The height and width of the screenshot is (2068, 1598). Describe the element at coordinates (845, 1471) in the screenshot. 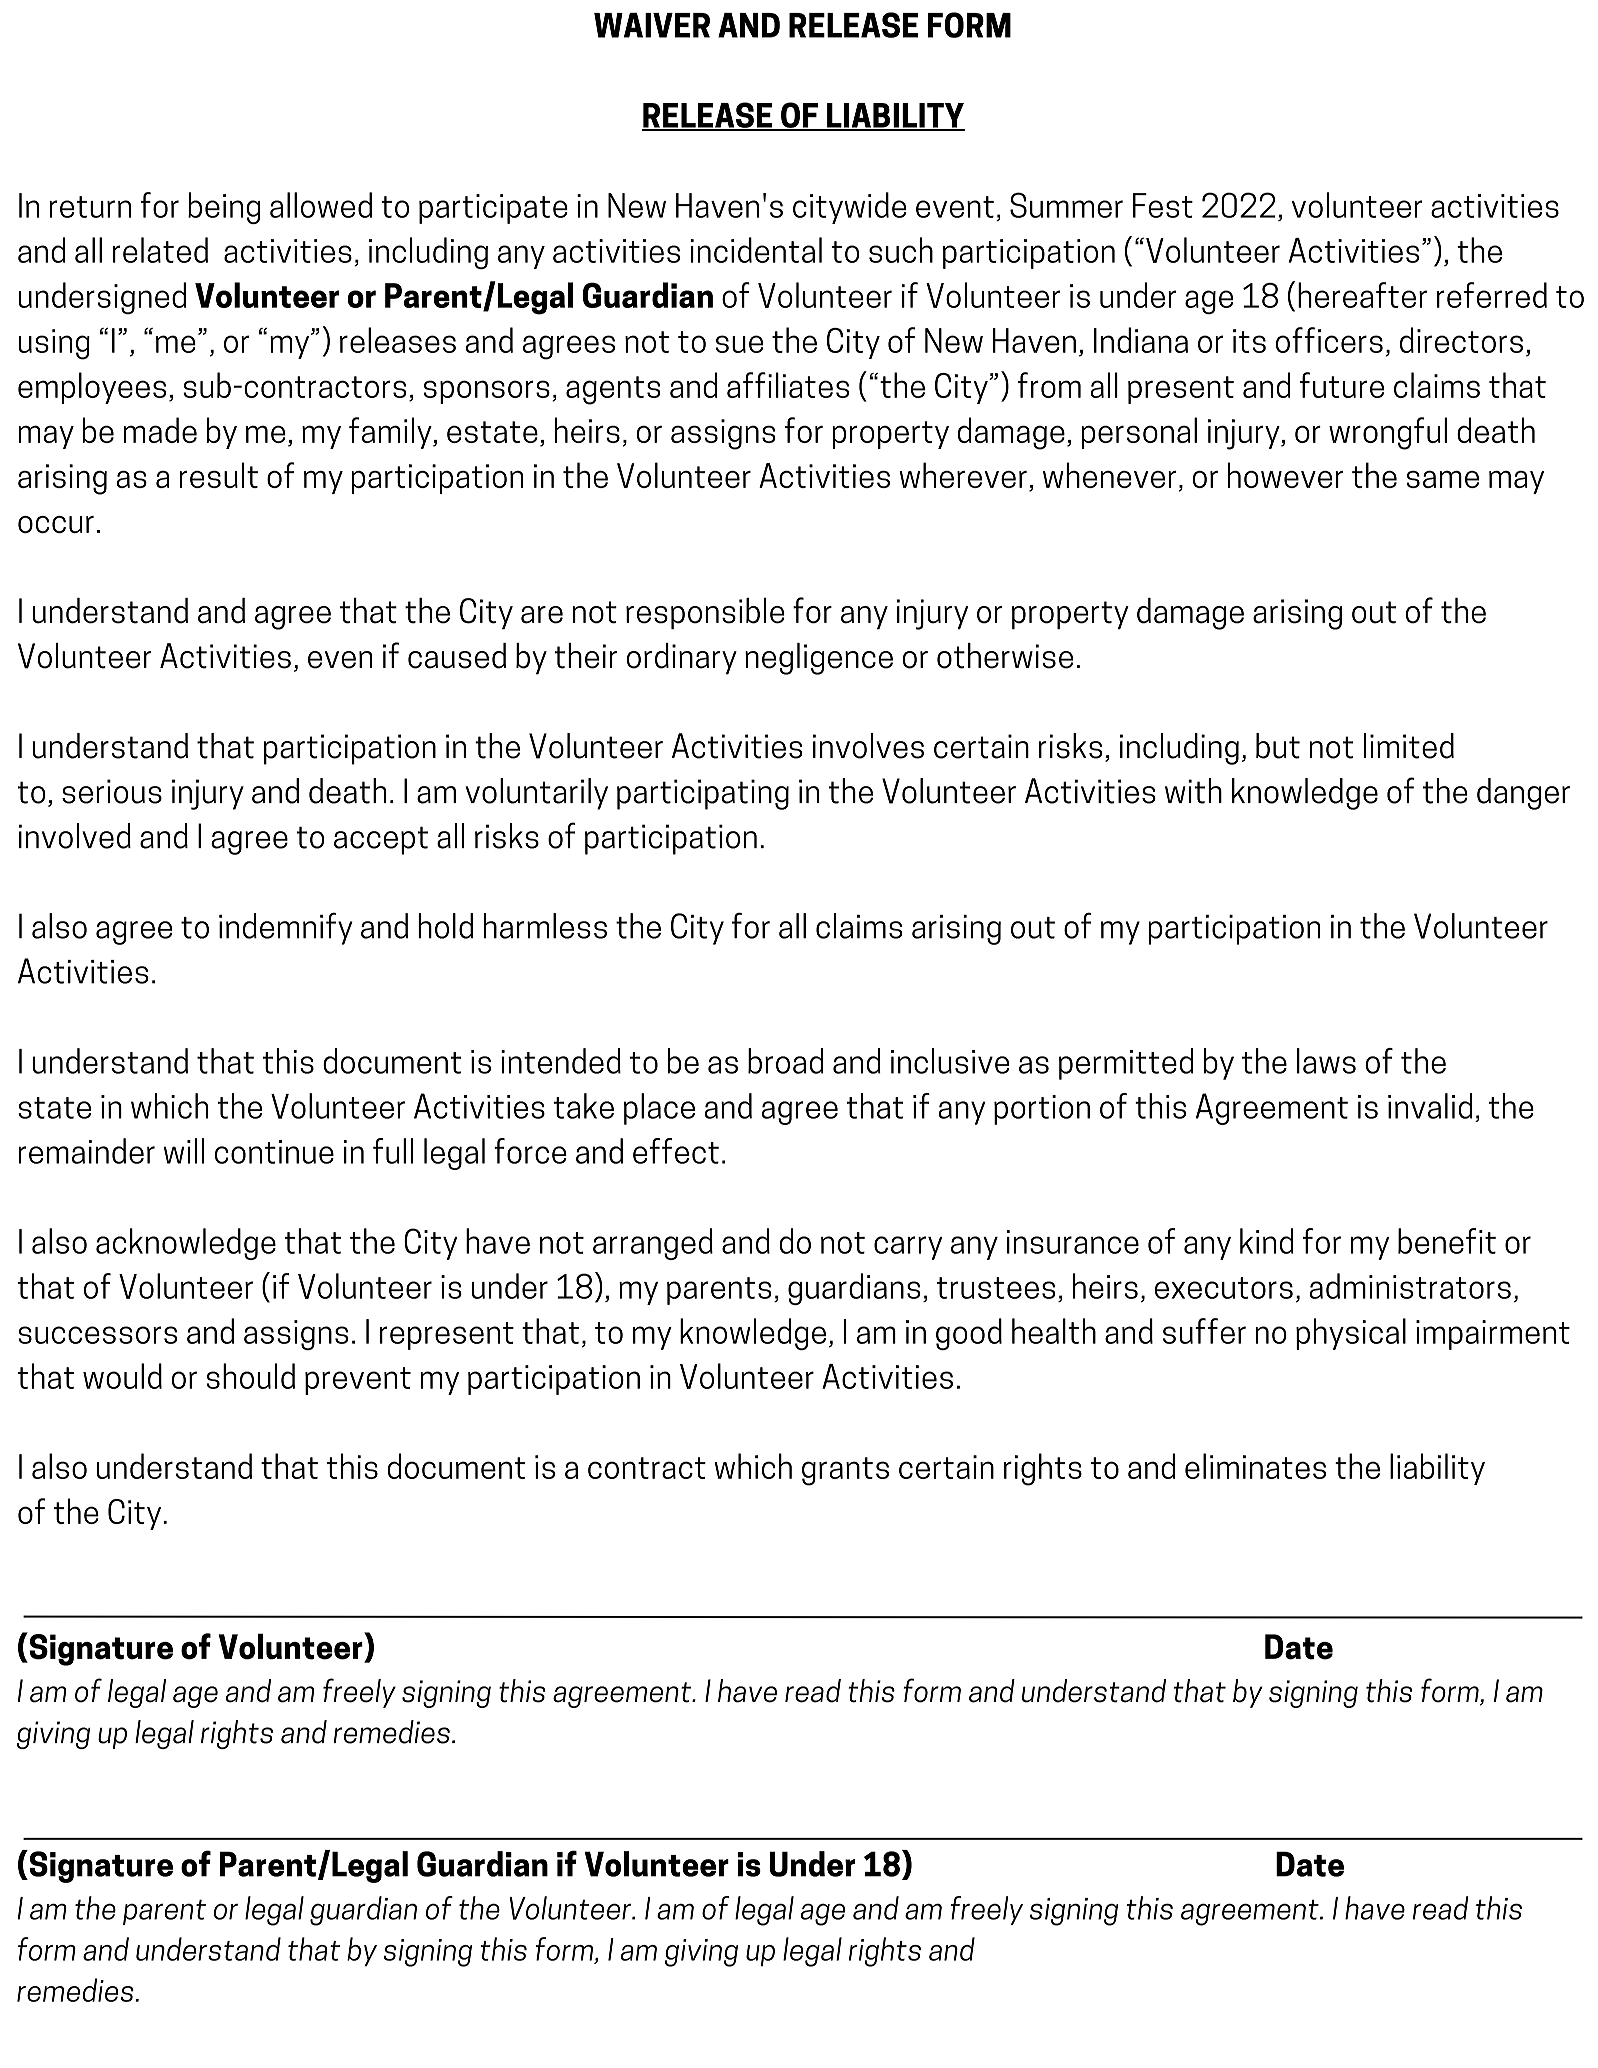

I see `grants` at that location.
